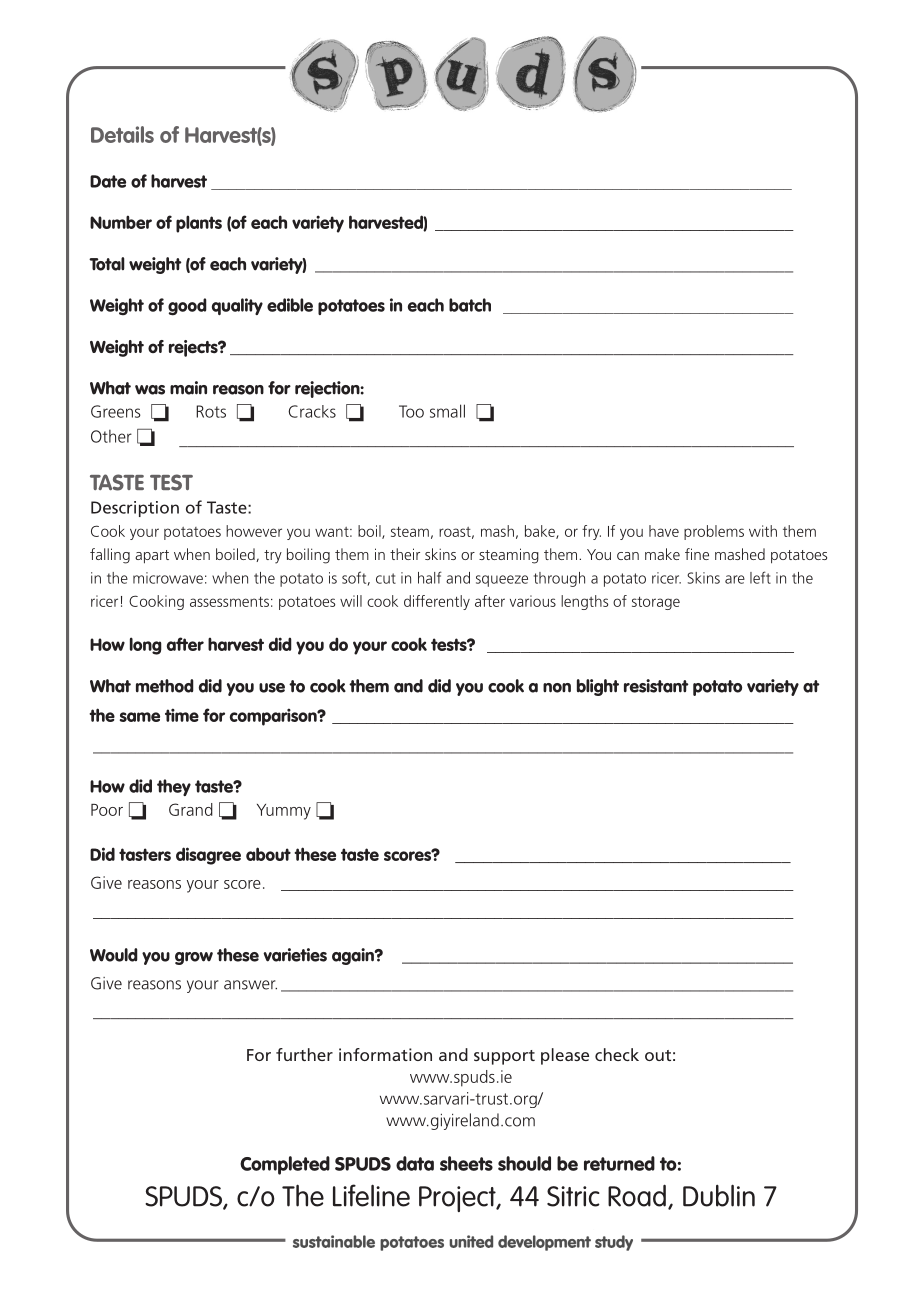  Describe the element at coordinates (664, 531) in the screenshot. I see `have` at that location.
